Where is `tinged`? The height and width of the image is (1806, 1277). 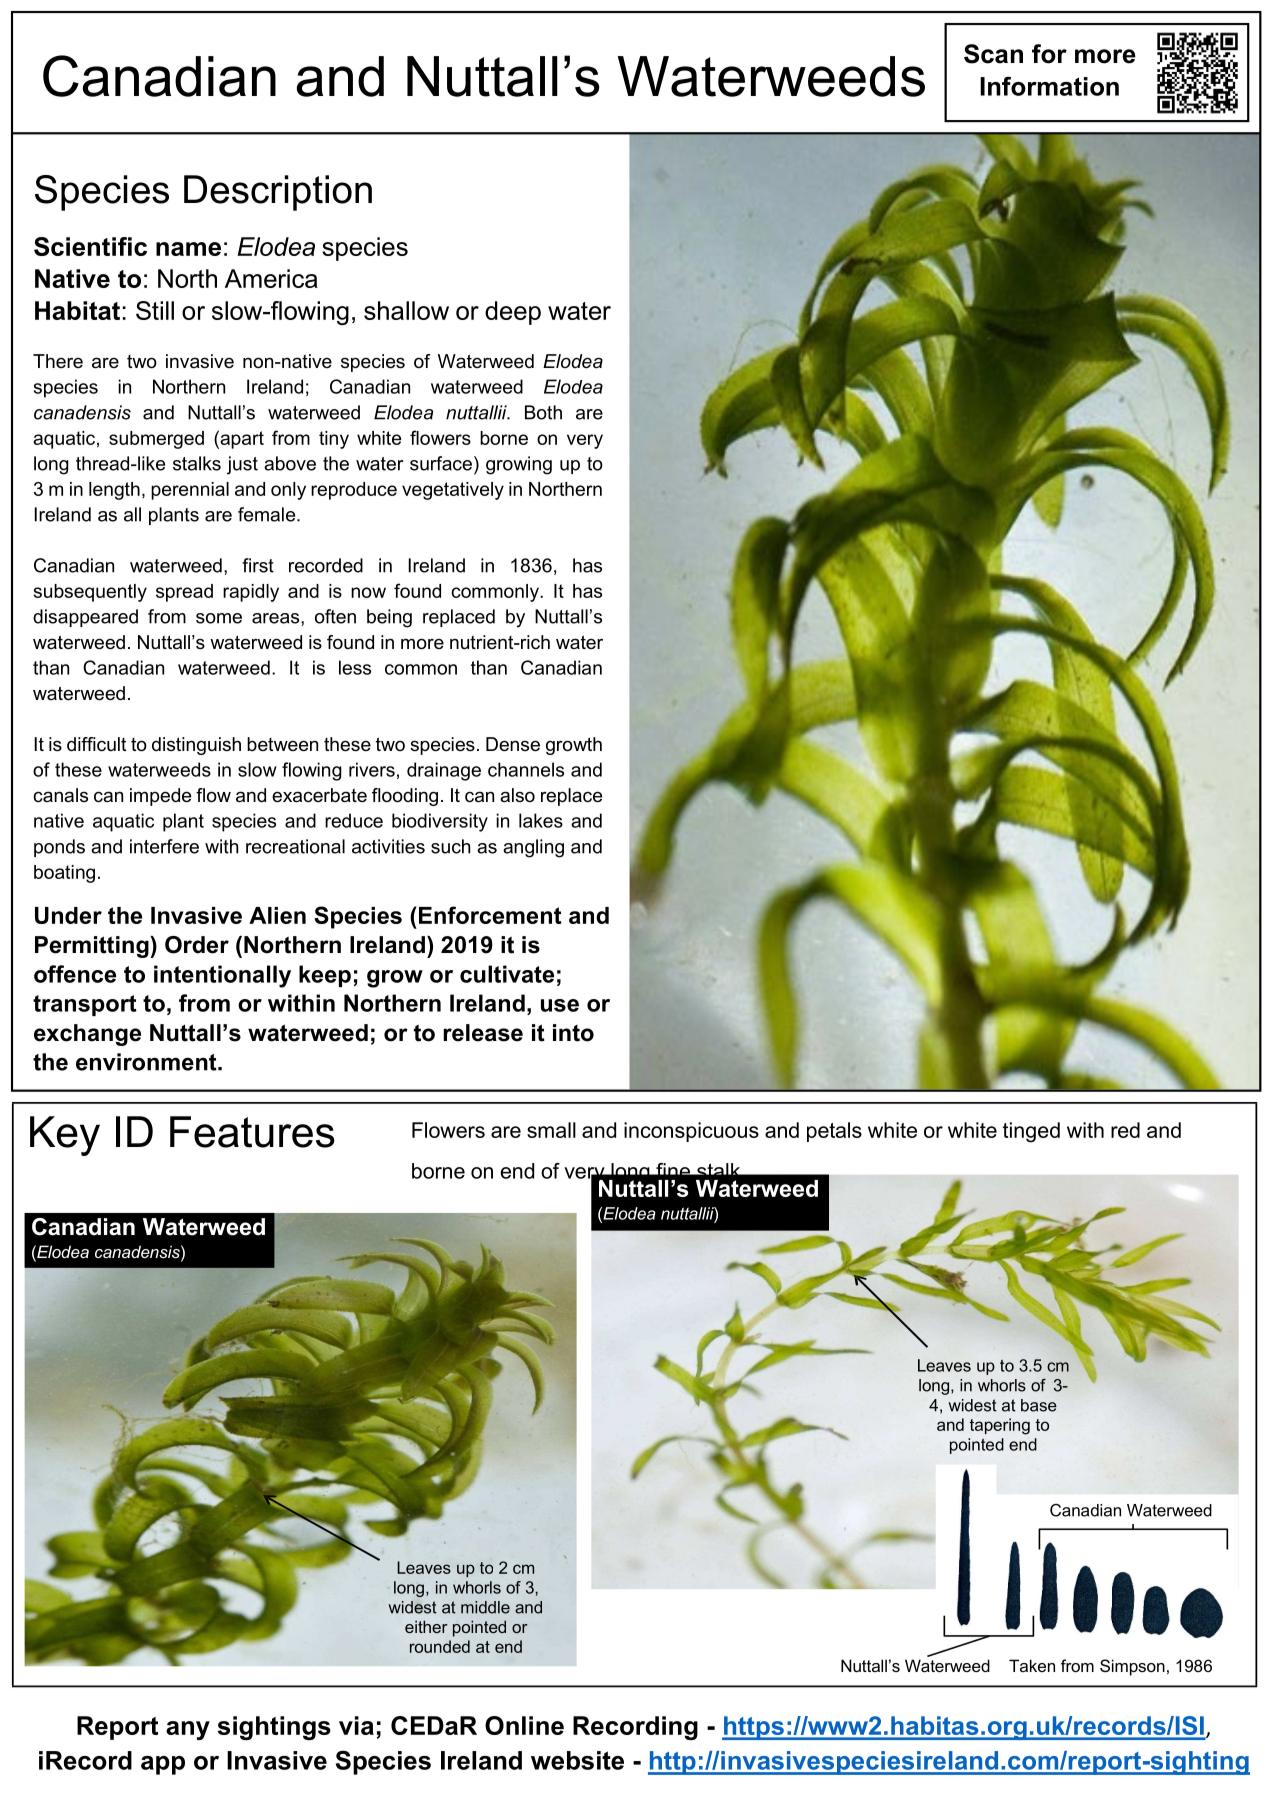 tinged is located at coordinates (1031, 1132).
